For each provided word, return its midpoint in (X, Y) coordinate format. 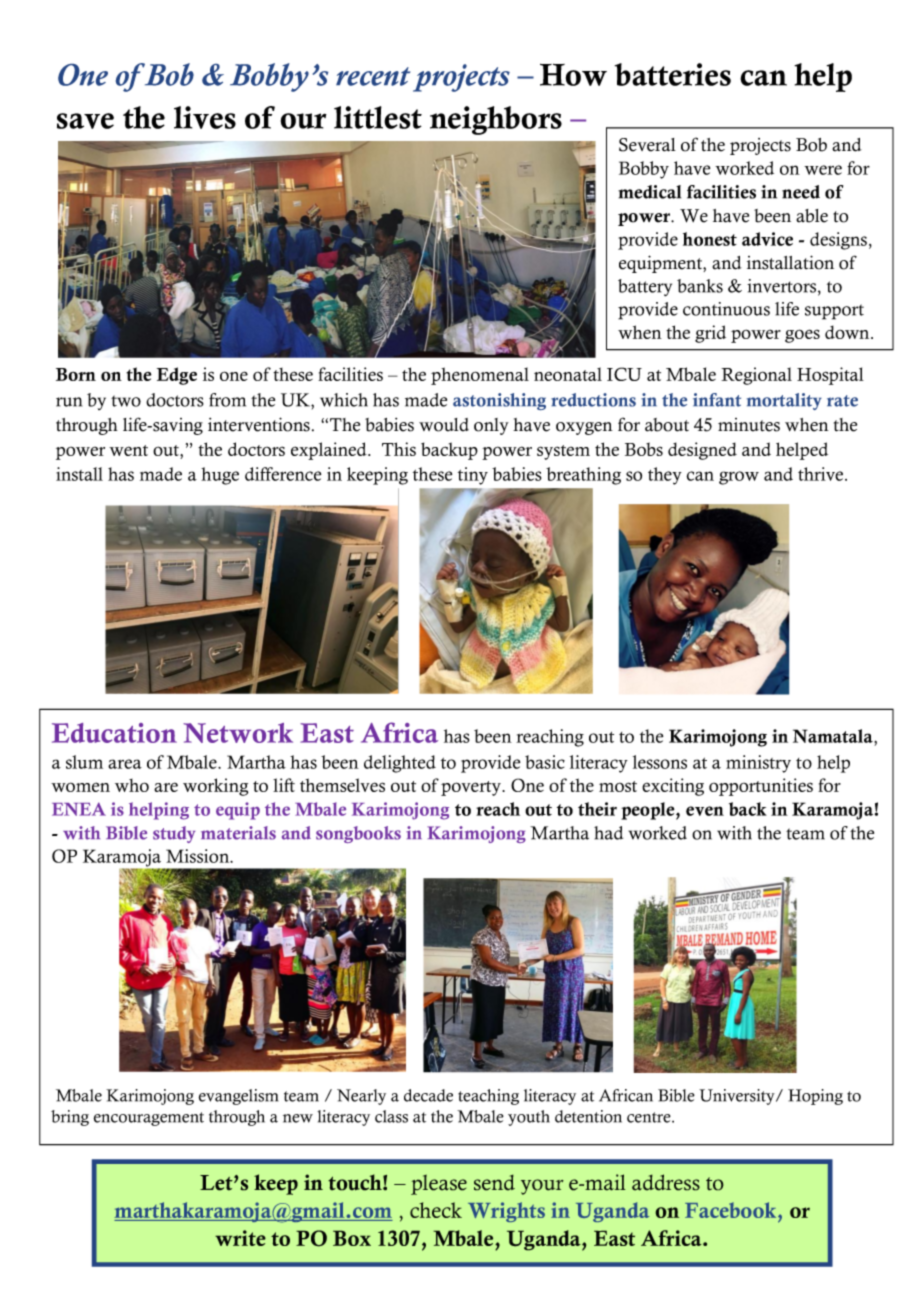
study (174, 834)
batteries (673, 74)
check (436, 1210)
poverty (472, 788)
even (705, 811)
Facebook (732, 1210)
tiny (473, 476)
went (128, 450)
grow (739, 478)
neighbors (496, 120)
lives (205, 117)
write (240, 1238)
